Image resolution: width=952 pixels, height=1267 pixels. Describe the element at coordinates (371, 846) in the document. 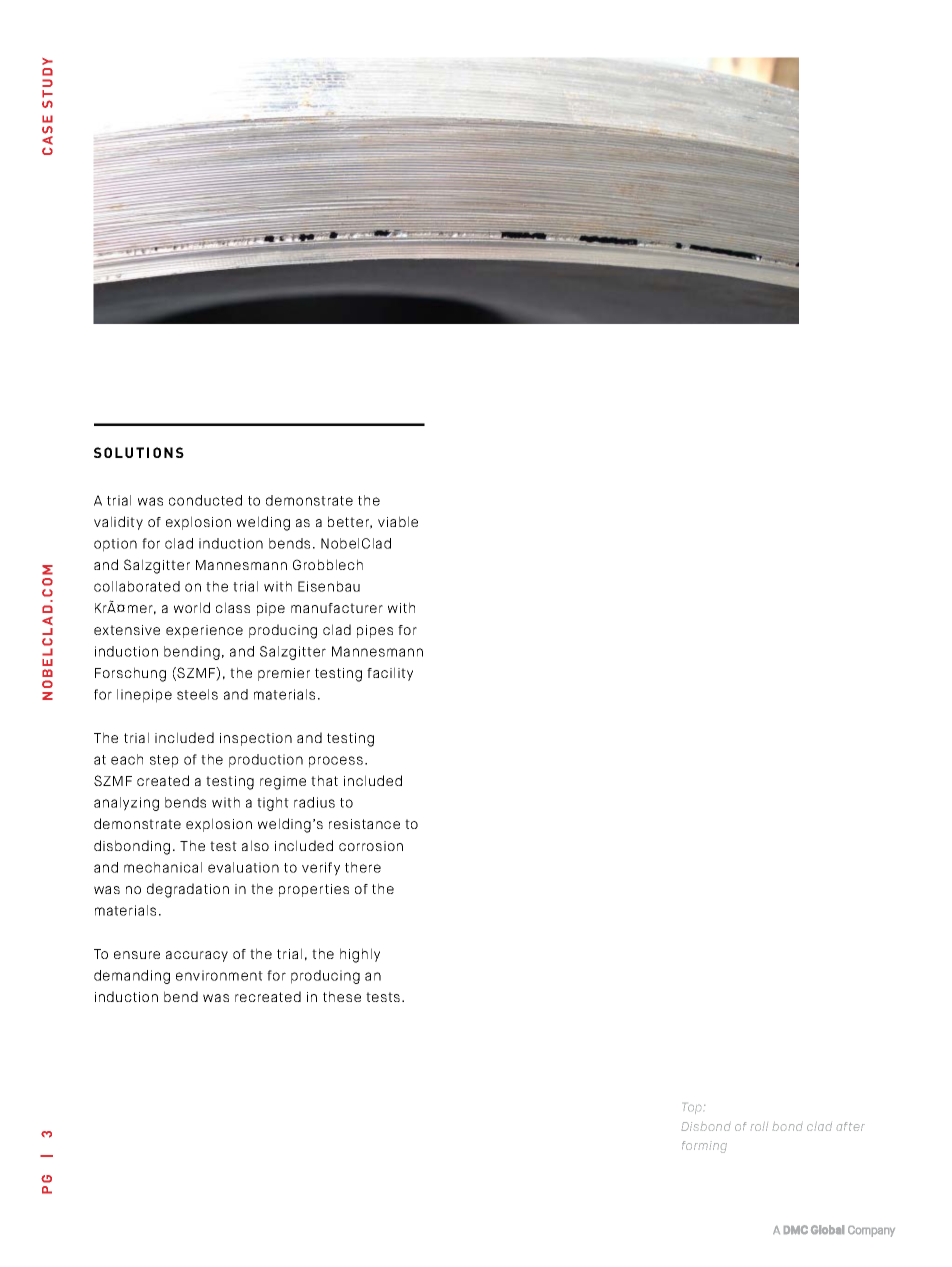

I see `corrosion` at that location.
